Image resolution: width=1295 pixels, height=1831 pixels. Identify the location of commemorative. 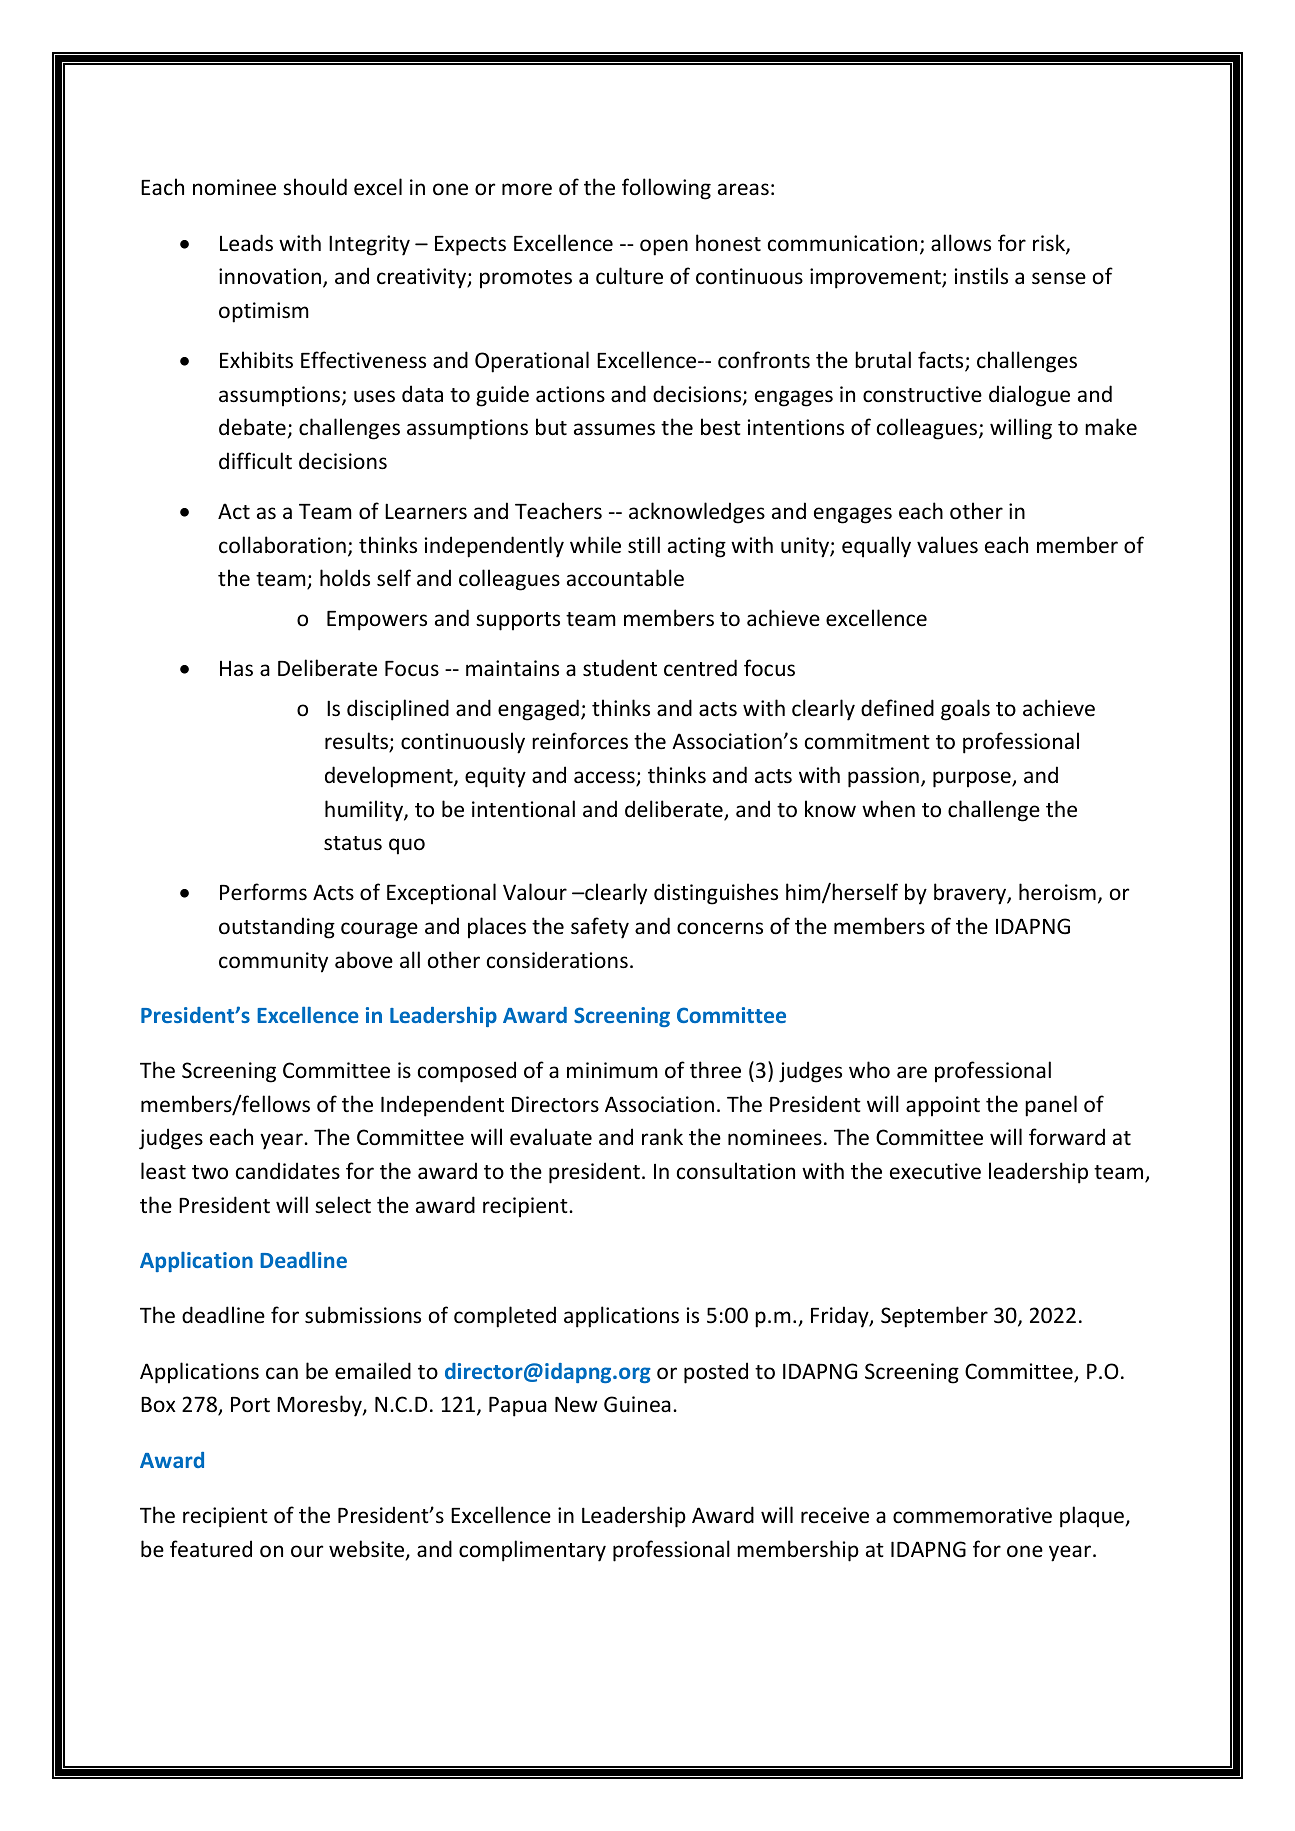
(972, 1515).
